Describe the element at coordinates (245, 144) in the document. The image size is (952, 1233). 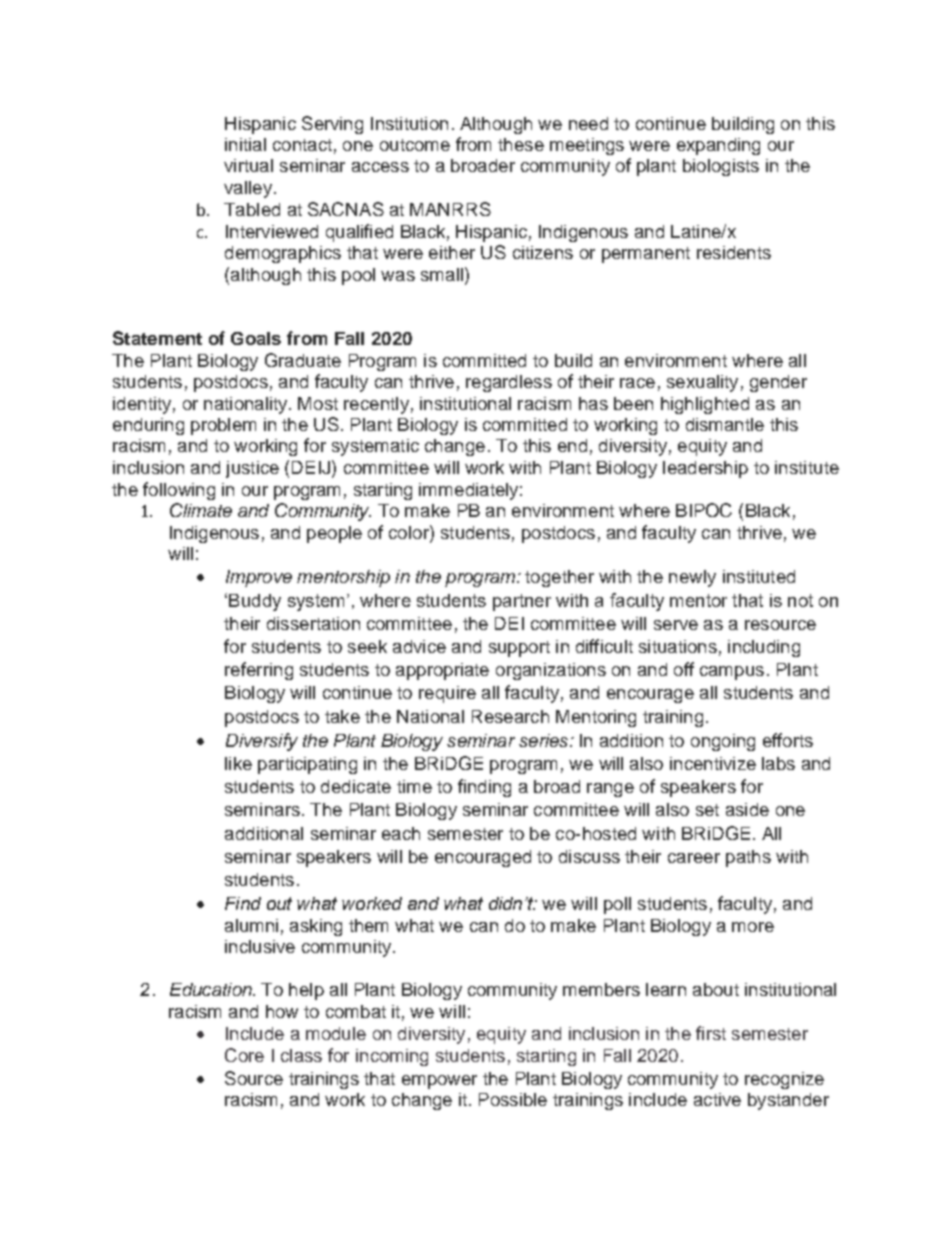
I see `initial` at that location.
